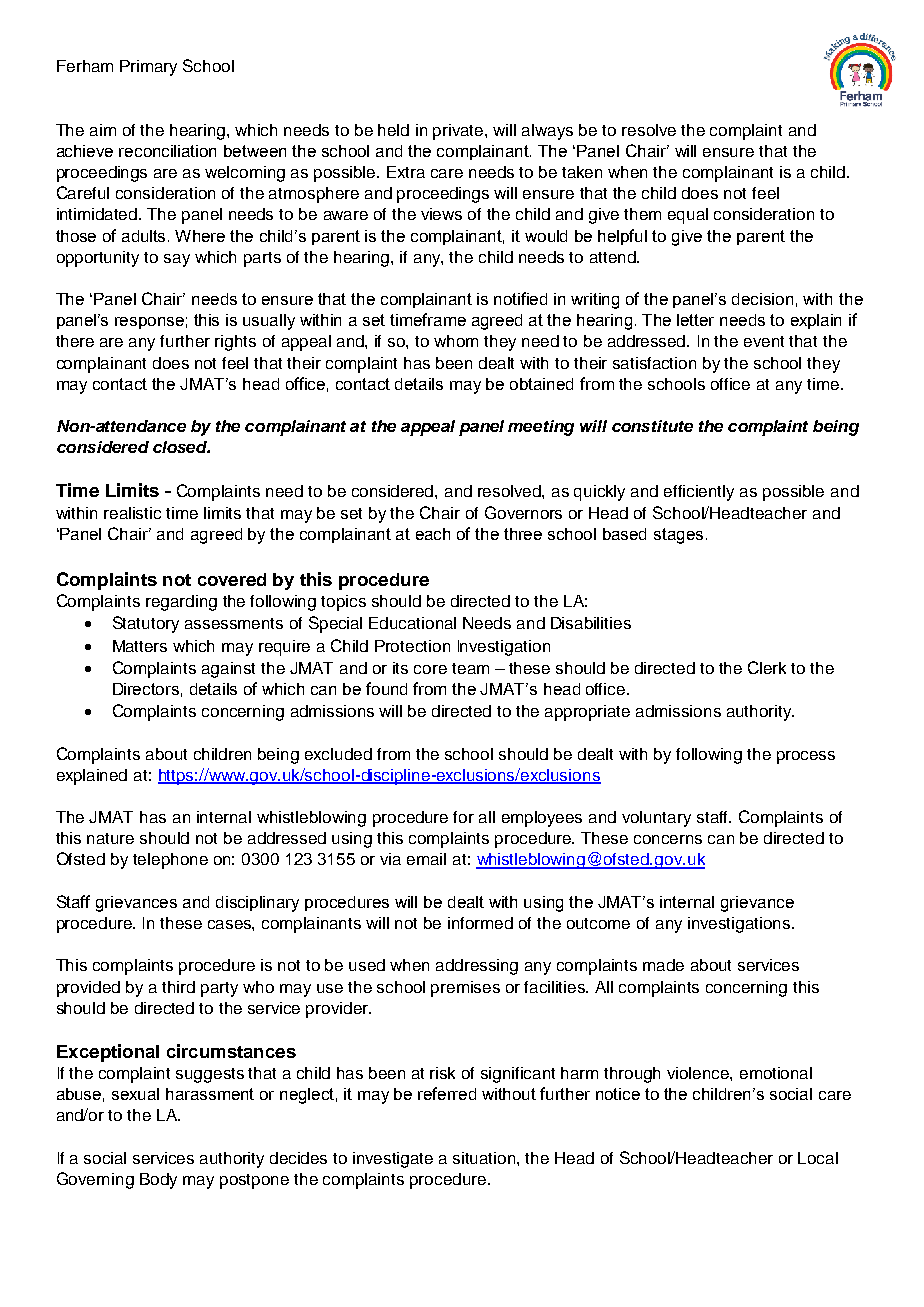 This screenshot has height=1307, width=924. Describe the element at coordinates (688, 216) in the screenshot. I see `equal` at that location.
